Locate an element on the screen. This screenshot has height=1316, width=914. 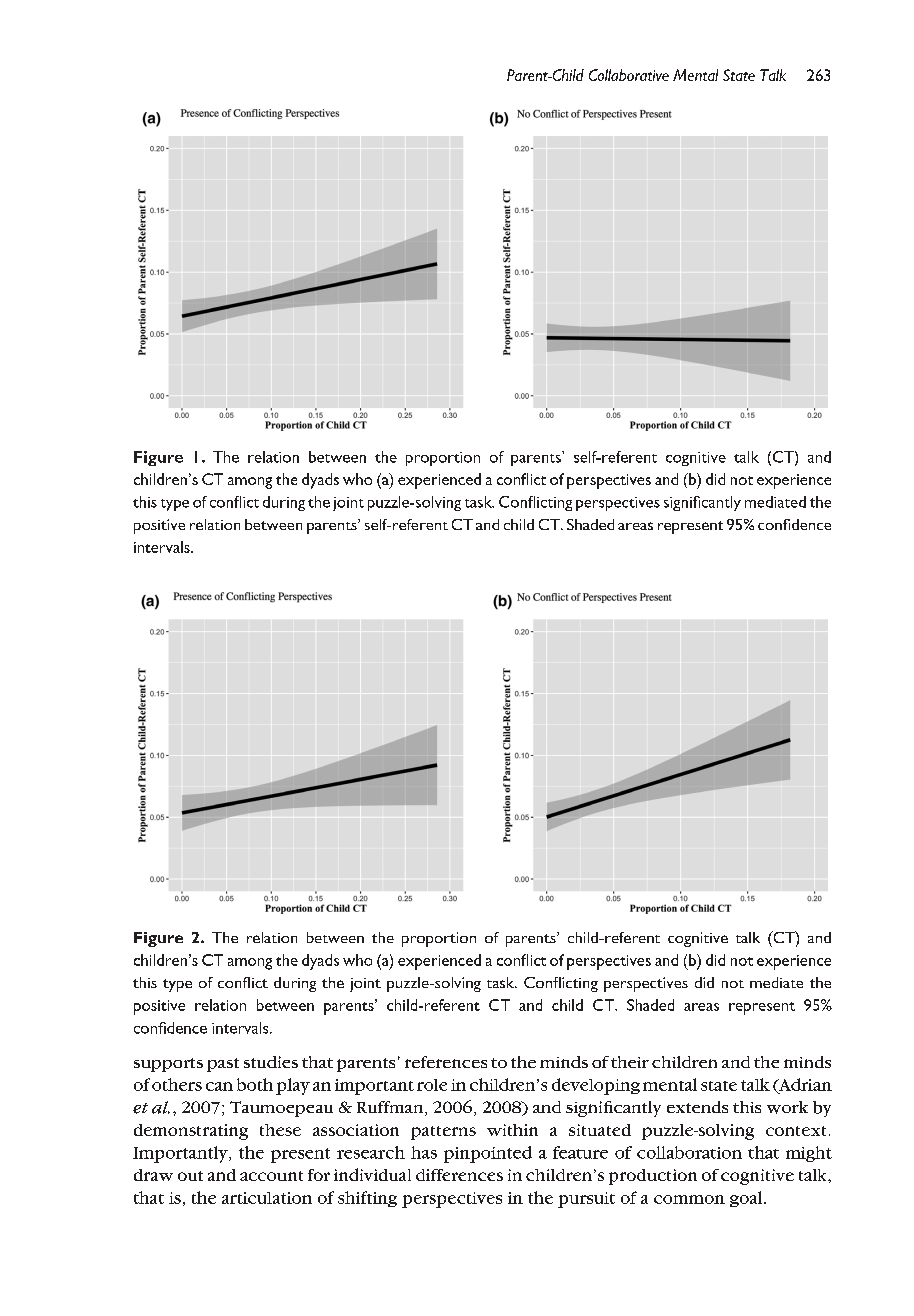
Collaborative is located at coordinates (629, 75).
